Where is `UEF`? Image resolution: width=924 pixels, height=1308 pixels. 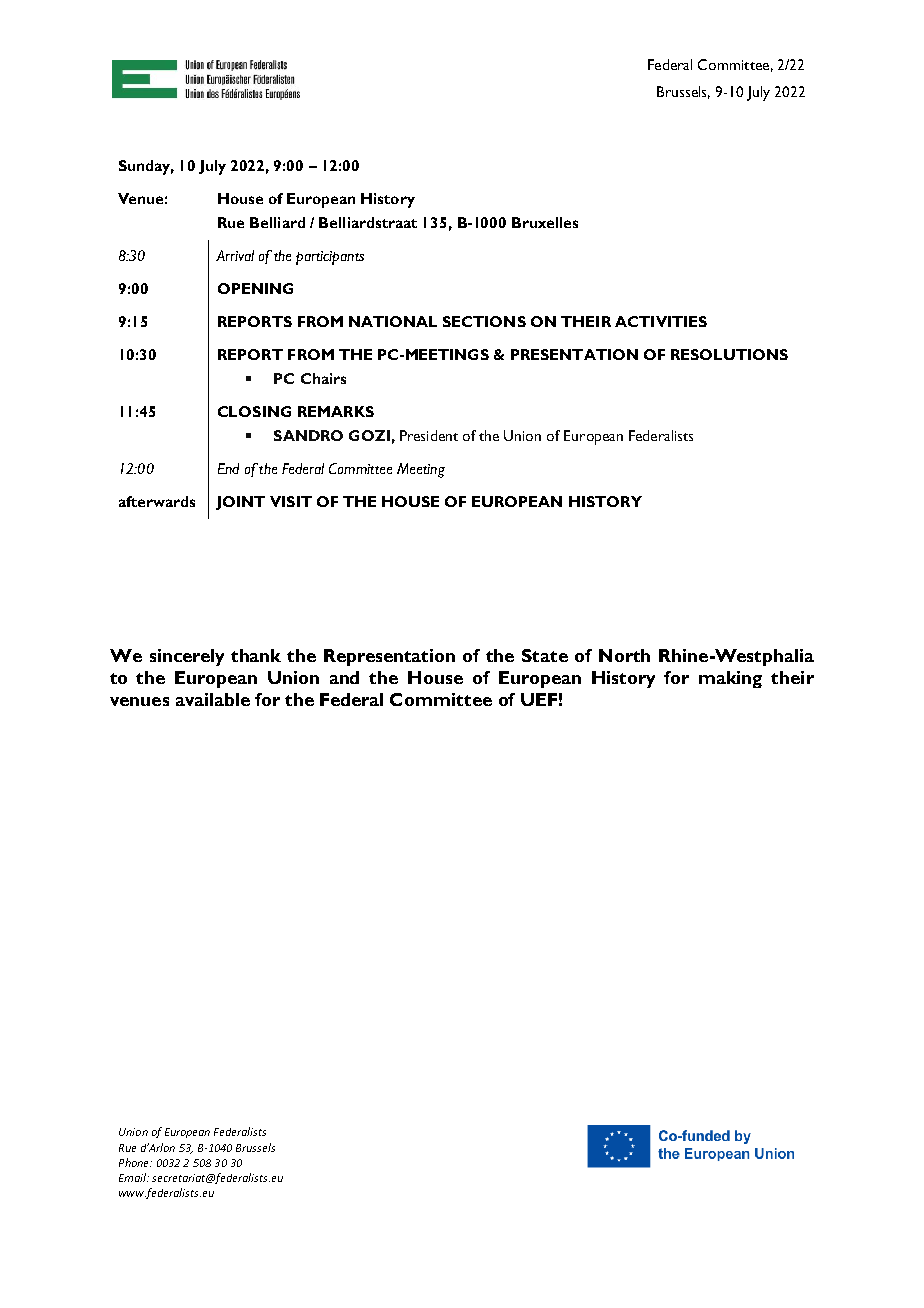
UEF is located at coordinates (539, 699).
